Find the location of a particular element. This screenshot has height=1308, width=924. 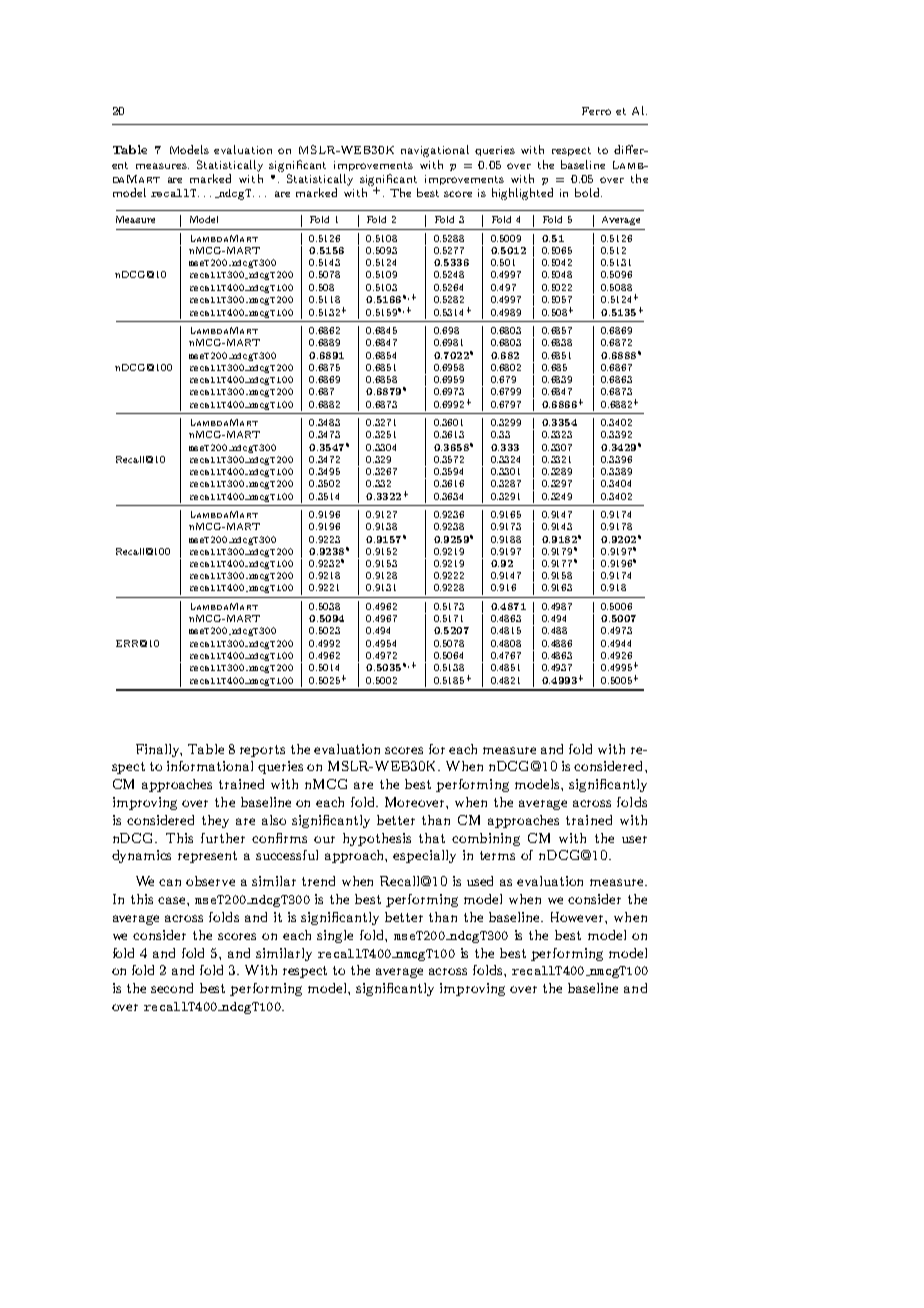

hypothesis is located at coordinates (377, 839).
